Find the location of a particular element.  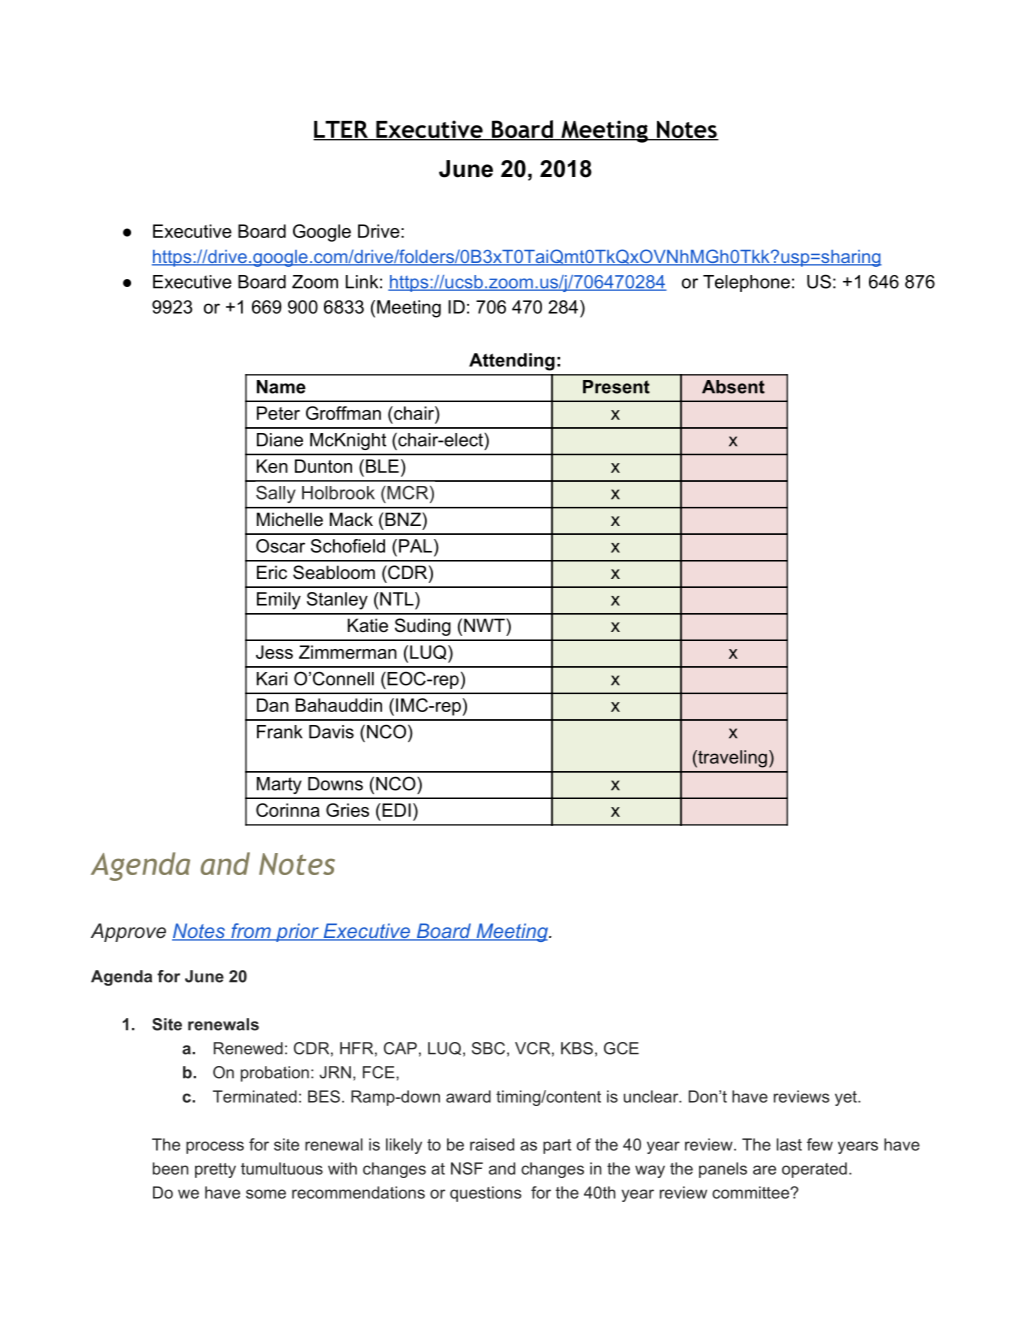

Frank is located at coordinates (280, 732).
